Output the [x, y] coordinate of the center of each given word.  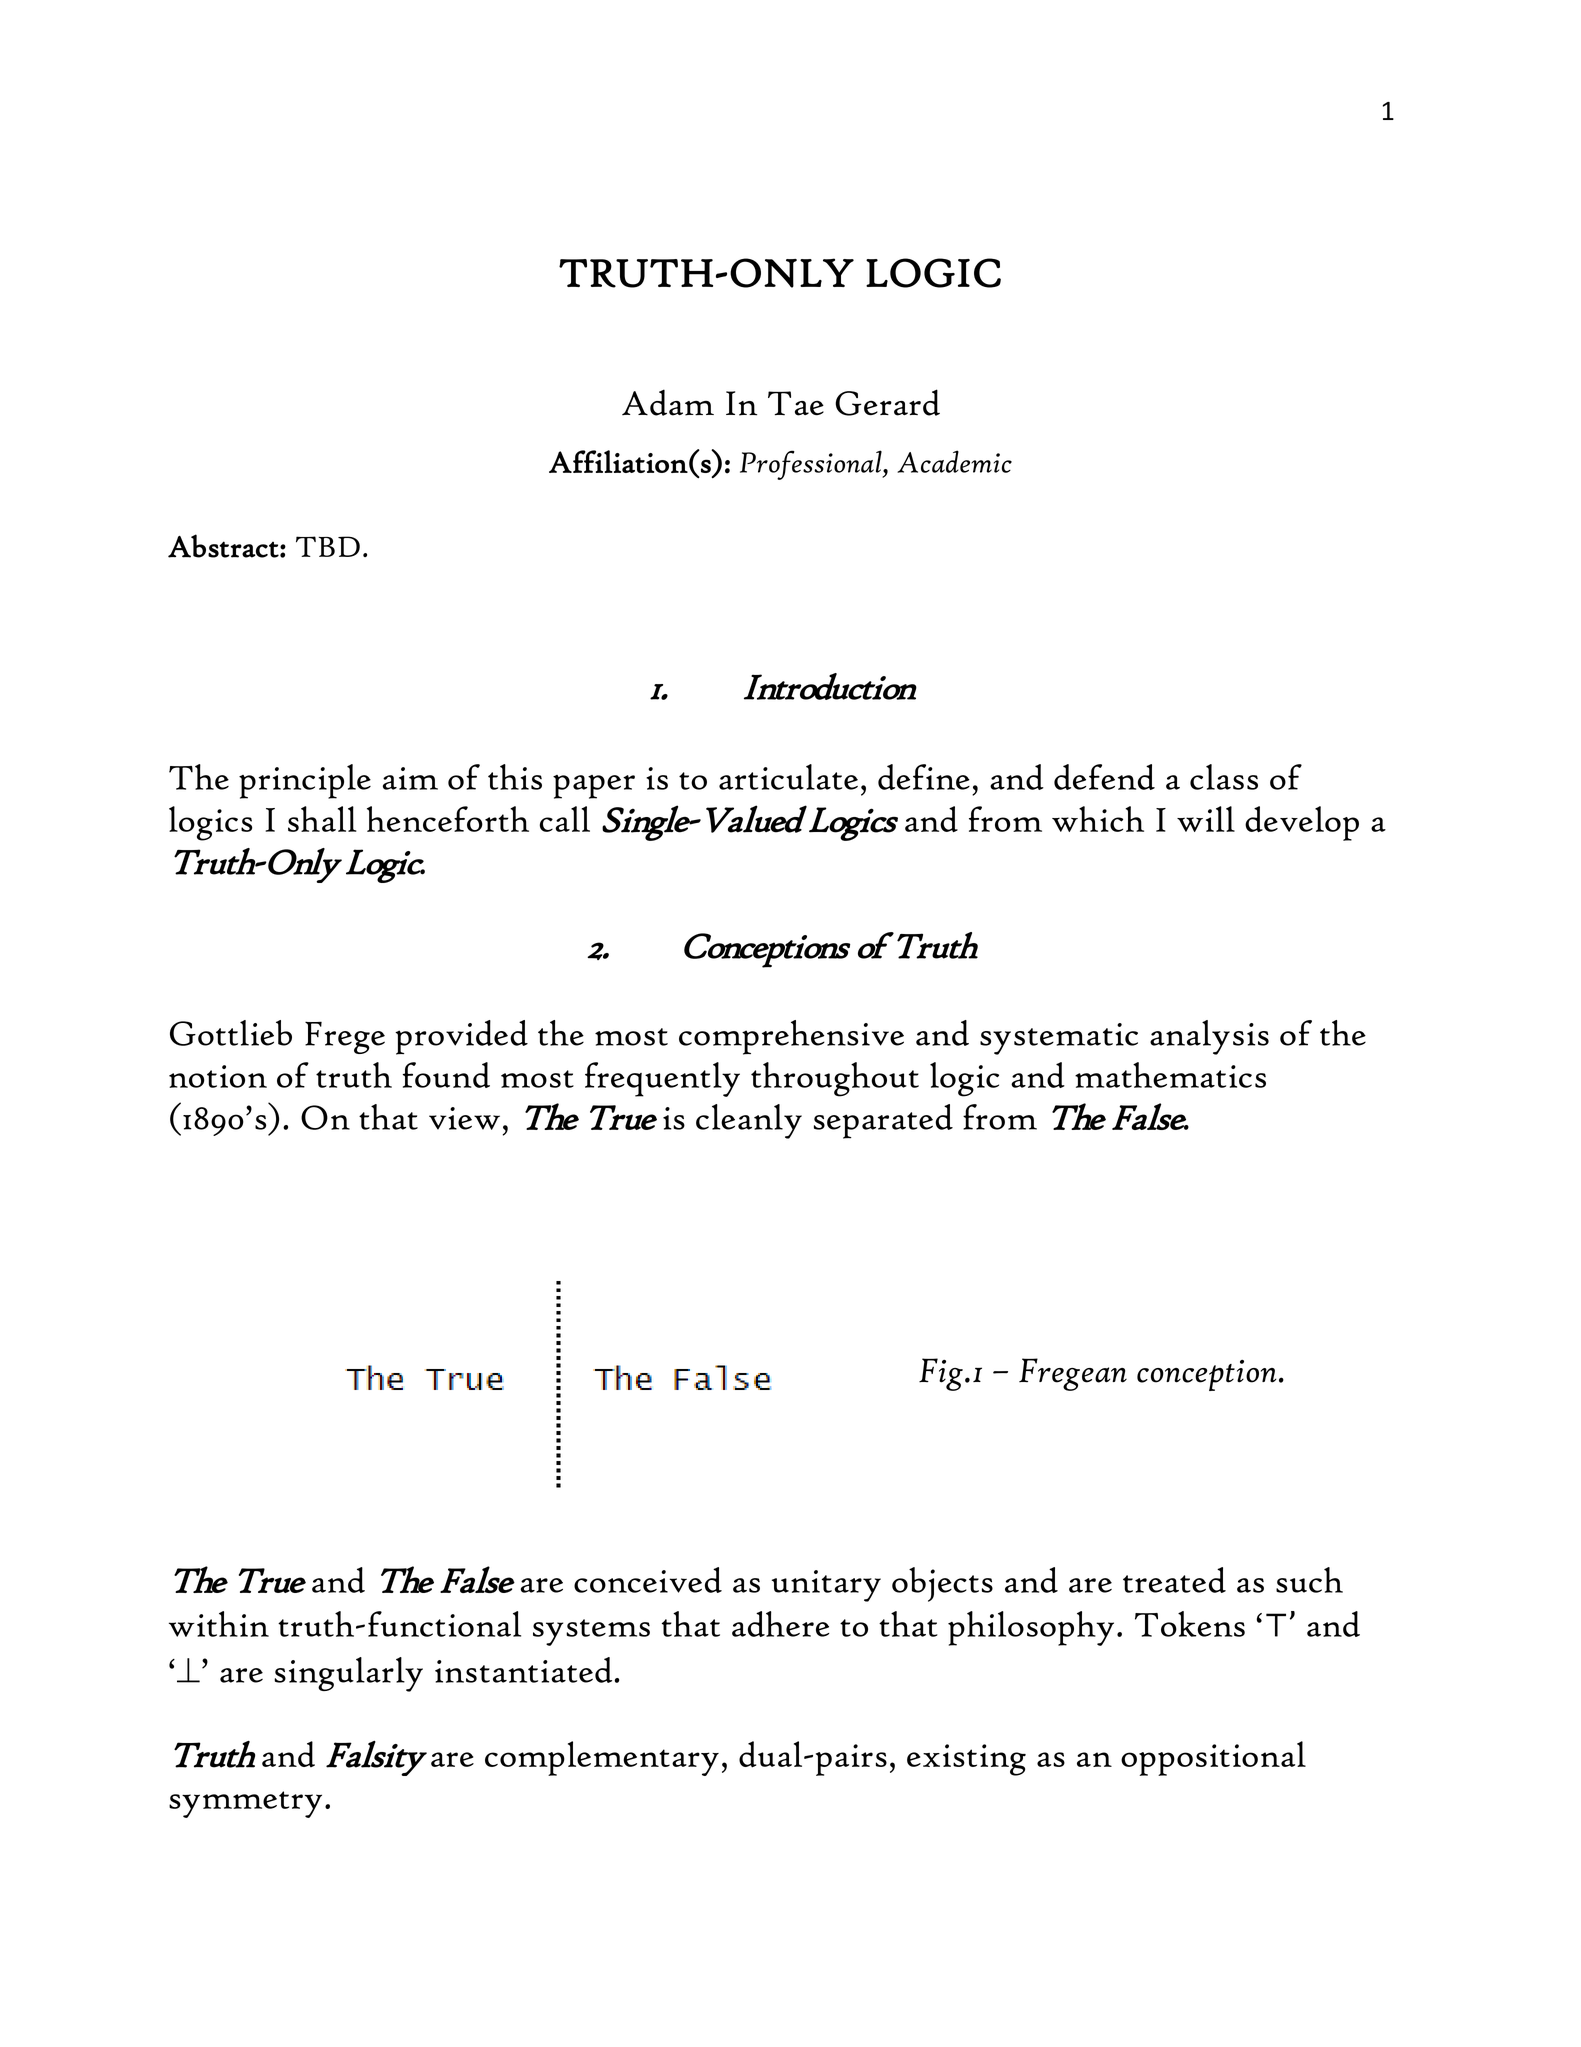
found [446, 1075]
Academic [954, 461]
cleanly [749, 1121]
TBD [328, 546]
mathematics [1170, 1075]
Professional [812, 465]
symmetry [245, 1804]
